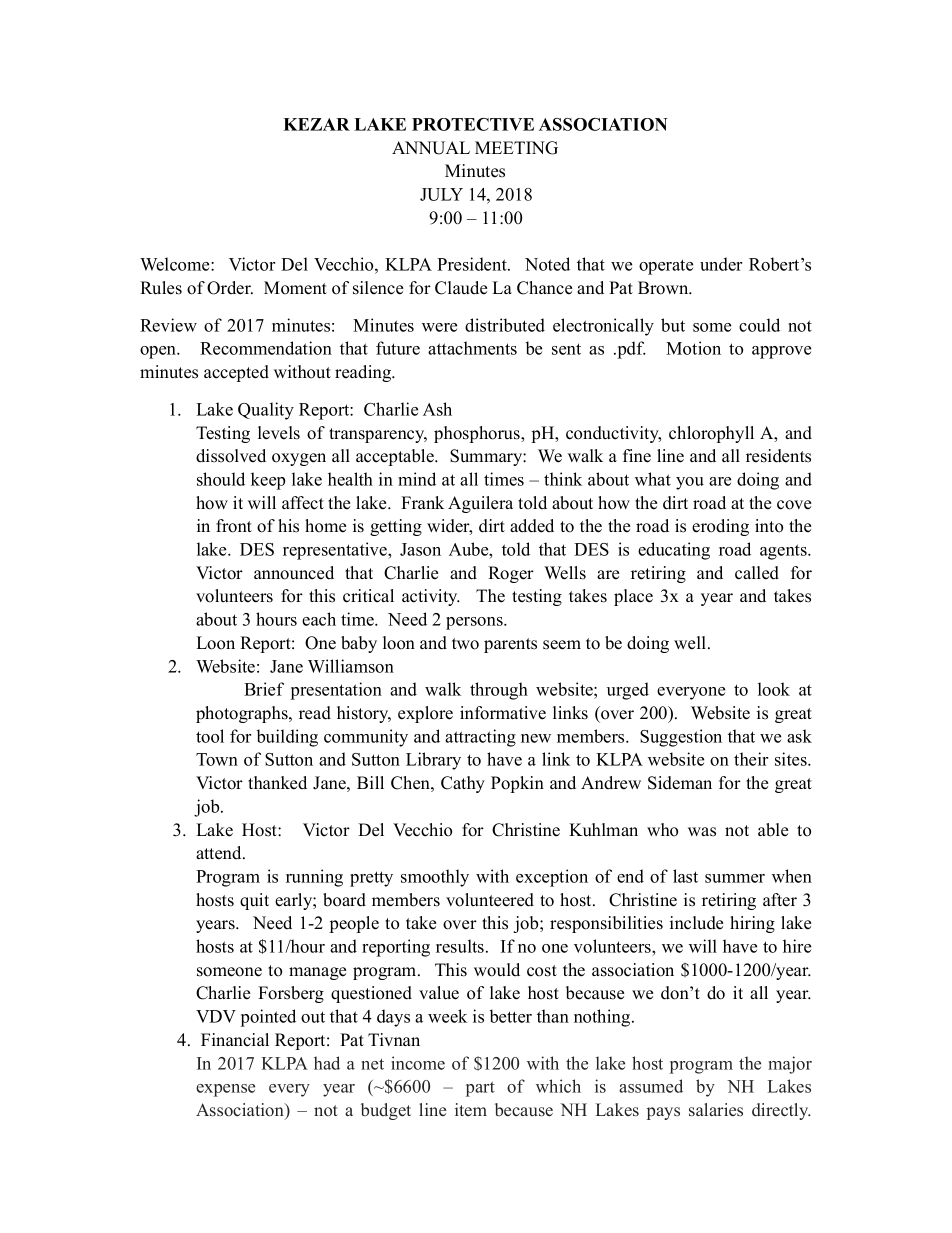  I want to click on attend, so click(220, 853).
